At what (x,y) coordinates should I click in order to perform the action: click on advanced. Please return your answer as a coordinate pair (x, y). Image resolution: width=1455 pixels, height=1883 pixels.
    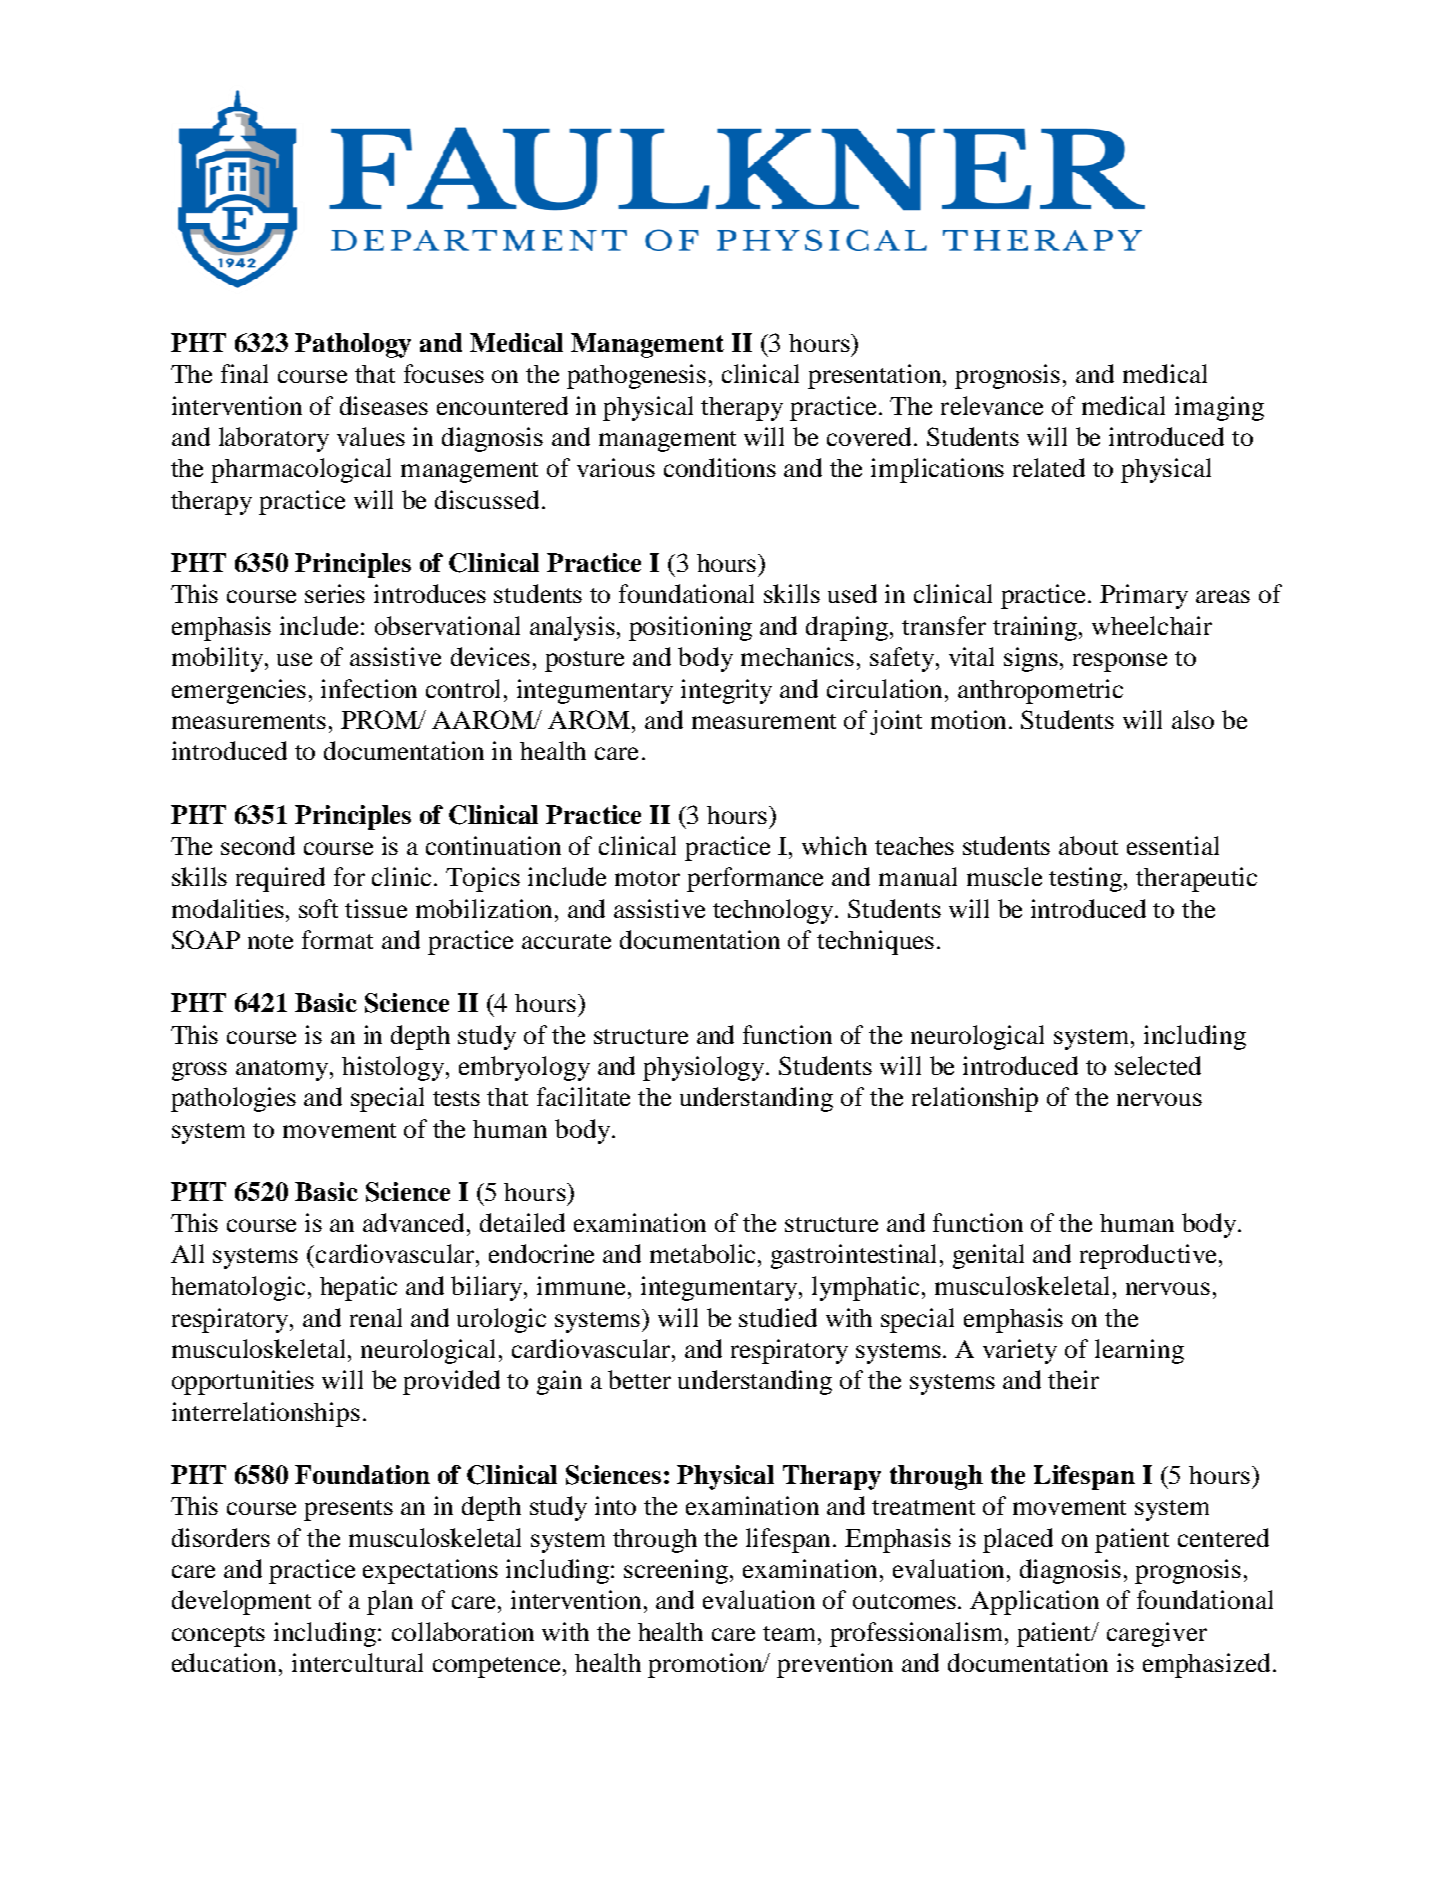
    Looking at the image, I should click on (415, 1222).
